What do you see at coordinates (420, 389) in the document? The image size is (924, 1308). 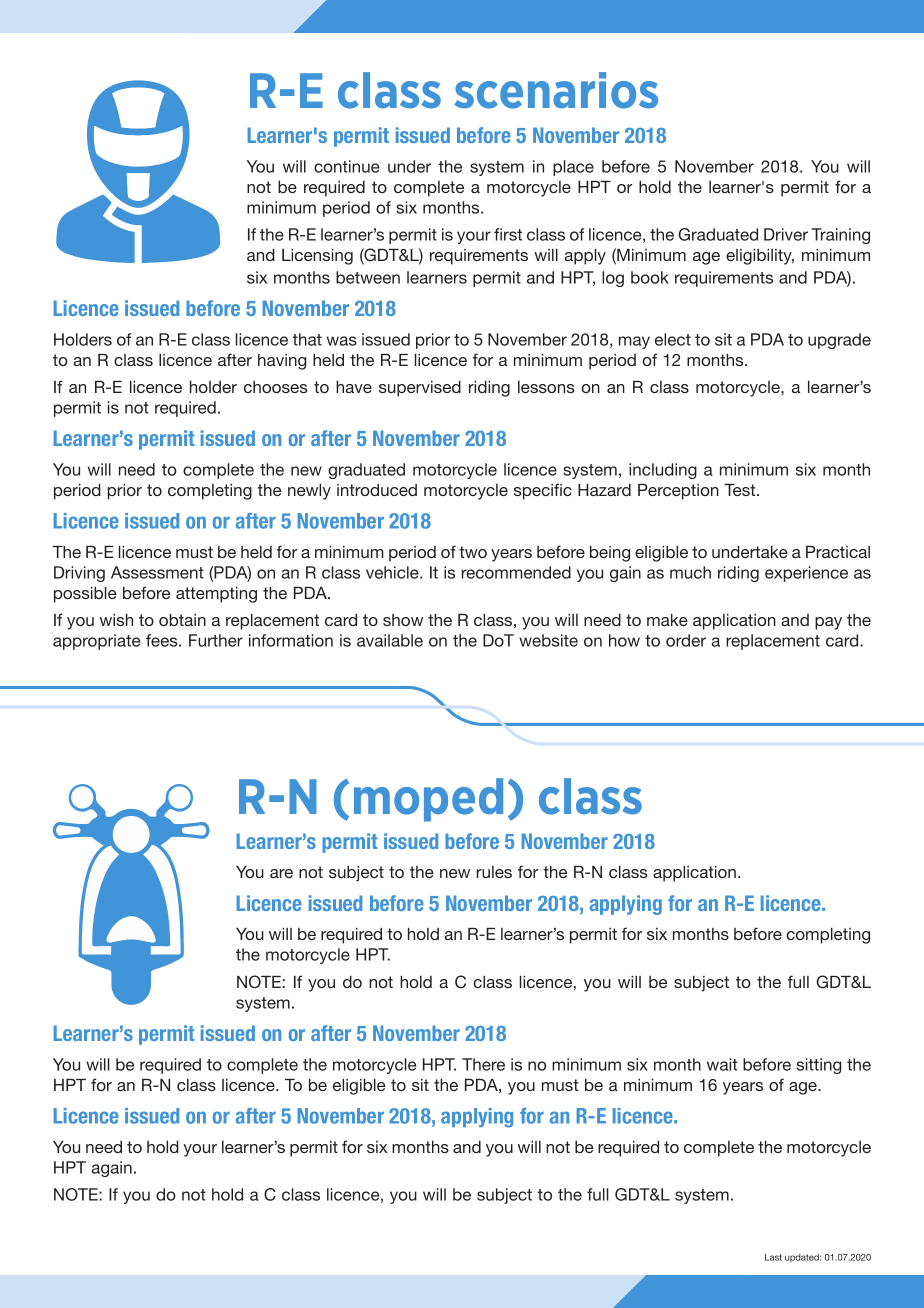 I see `supervised` at bounding box center [420, 389].
